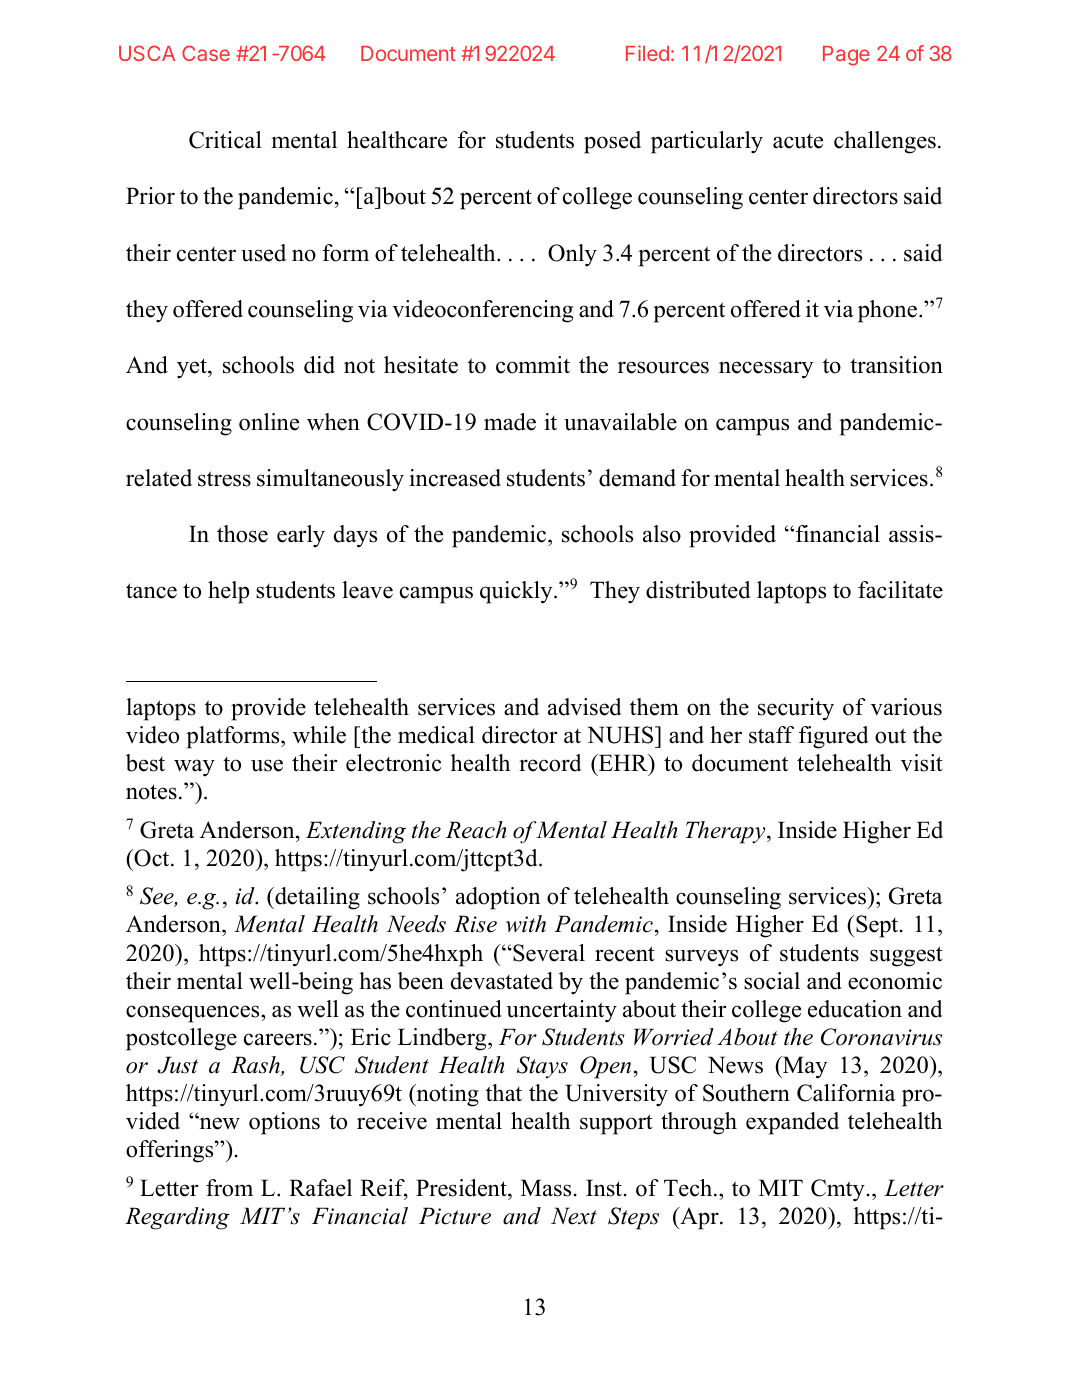 This image has height=1384, width=1069. What do you see at coordinates (476, 830) in the image?
I see `Reach` at bounding box center [476, 830].
